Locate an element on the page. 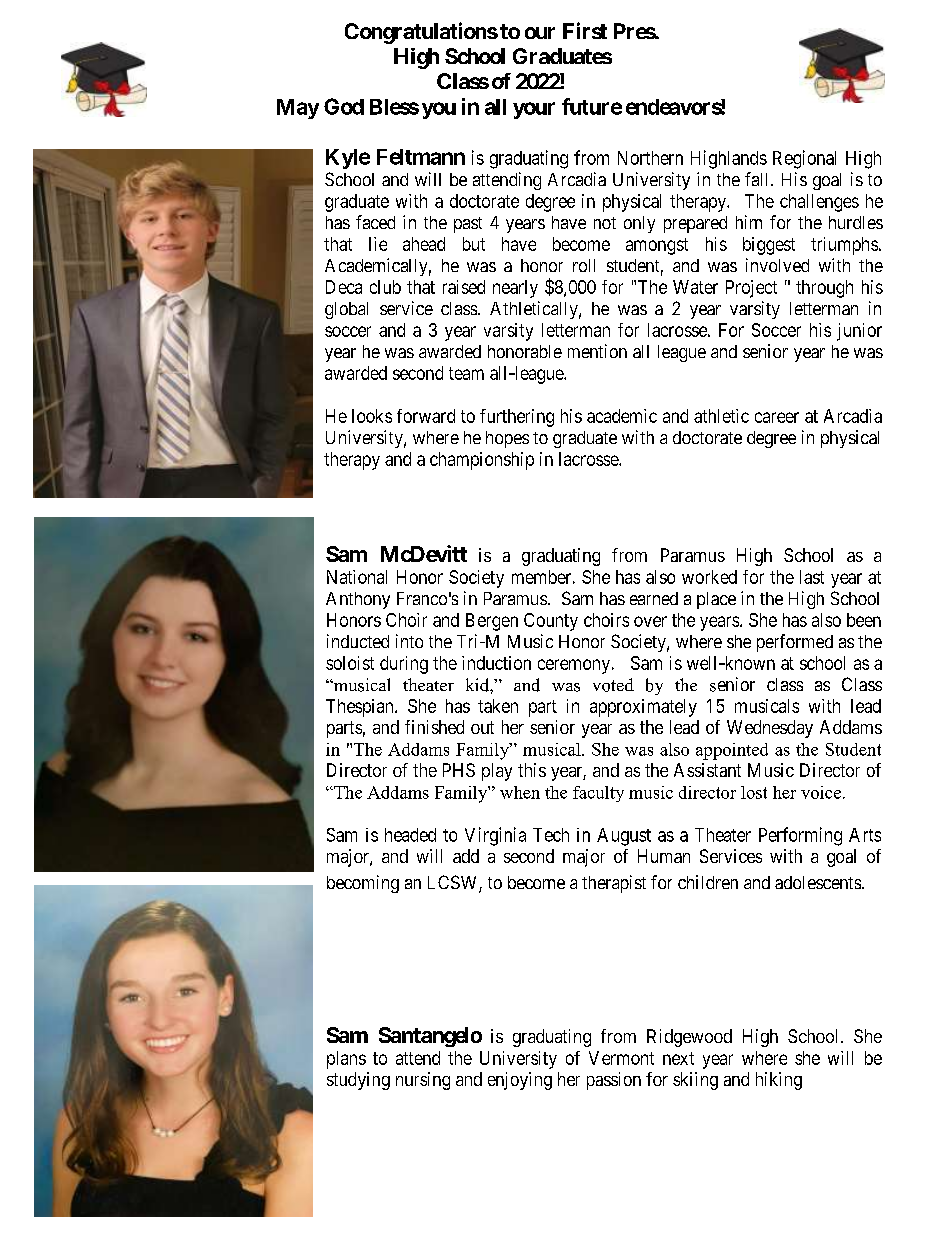 The image size is (952, 1233). Performing is located at coordinates (800, 836).
